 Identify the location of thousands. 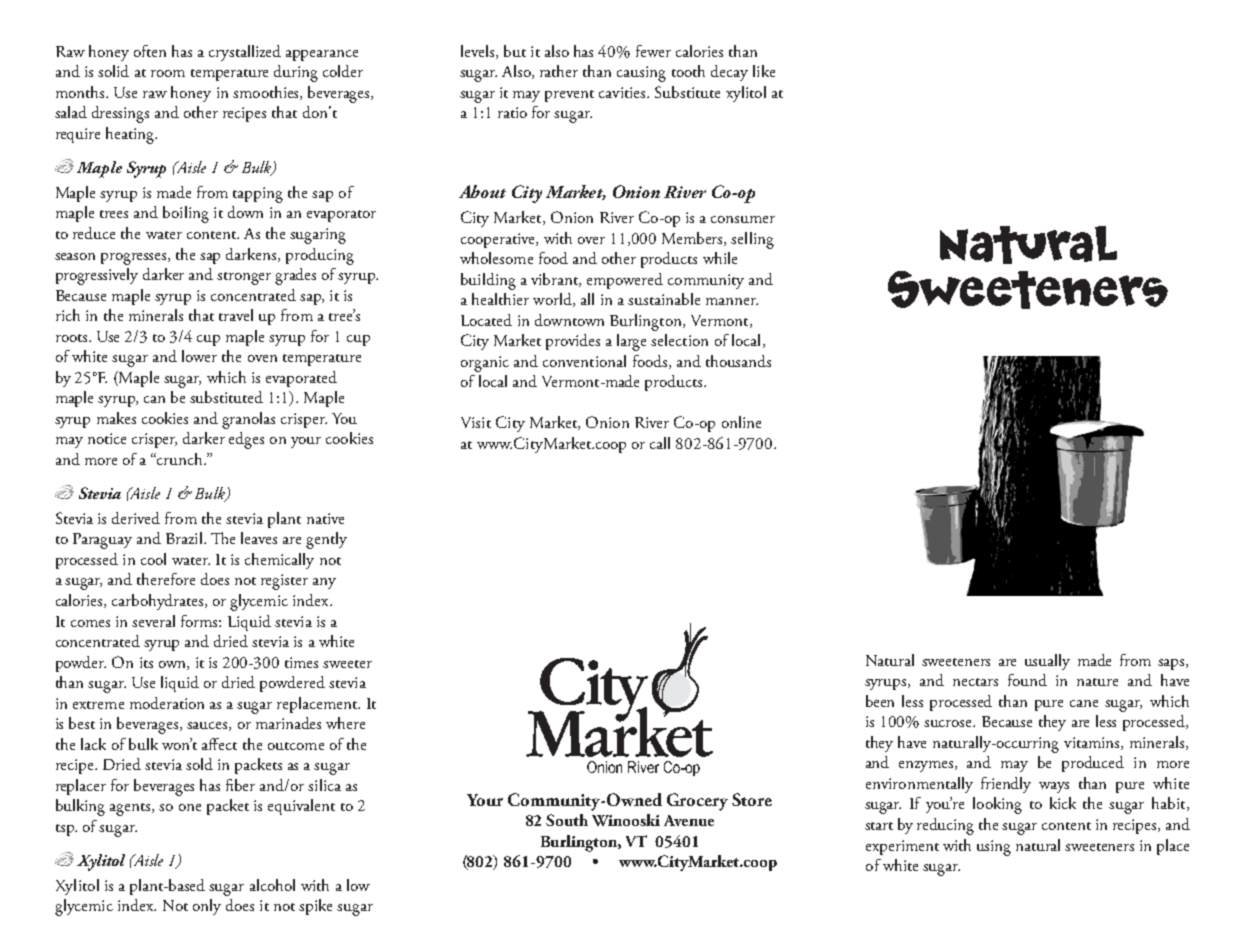
(738, 361).
